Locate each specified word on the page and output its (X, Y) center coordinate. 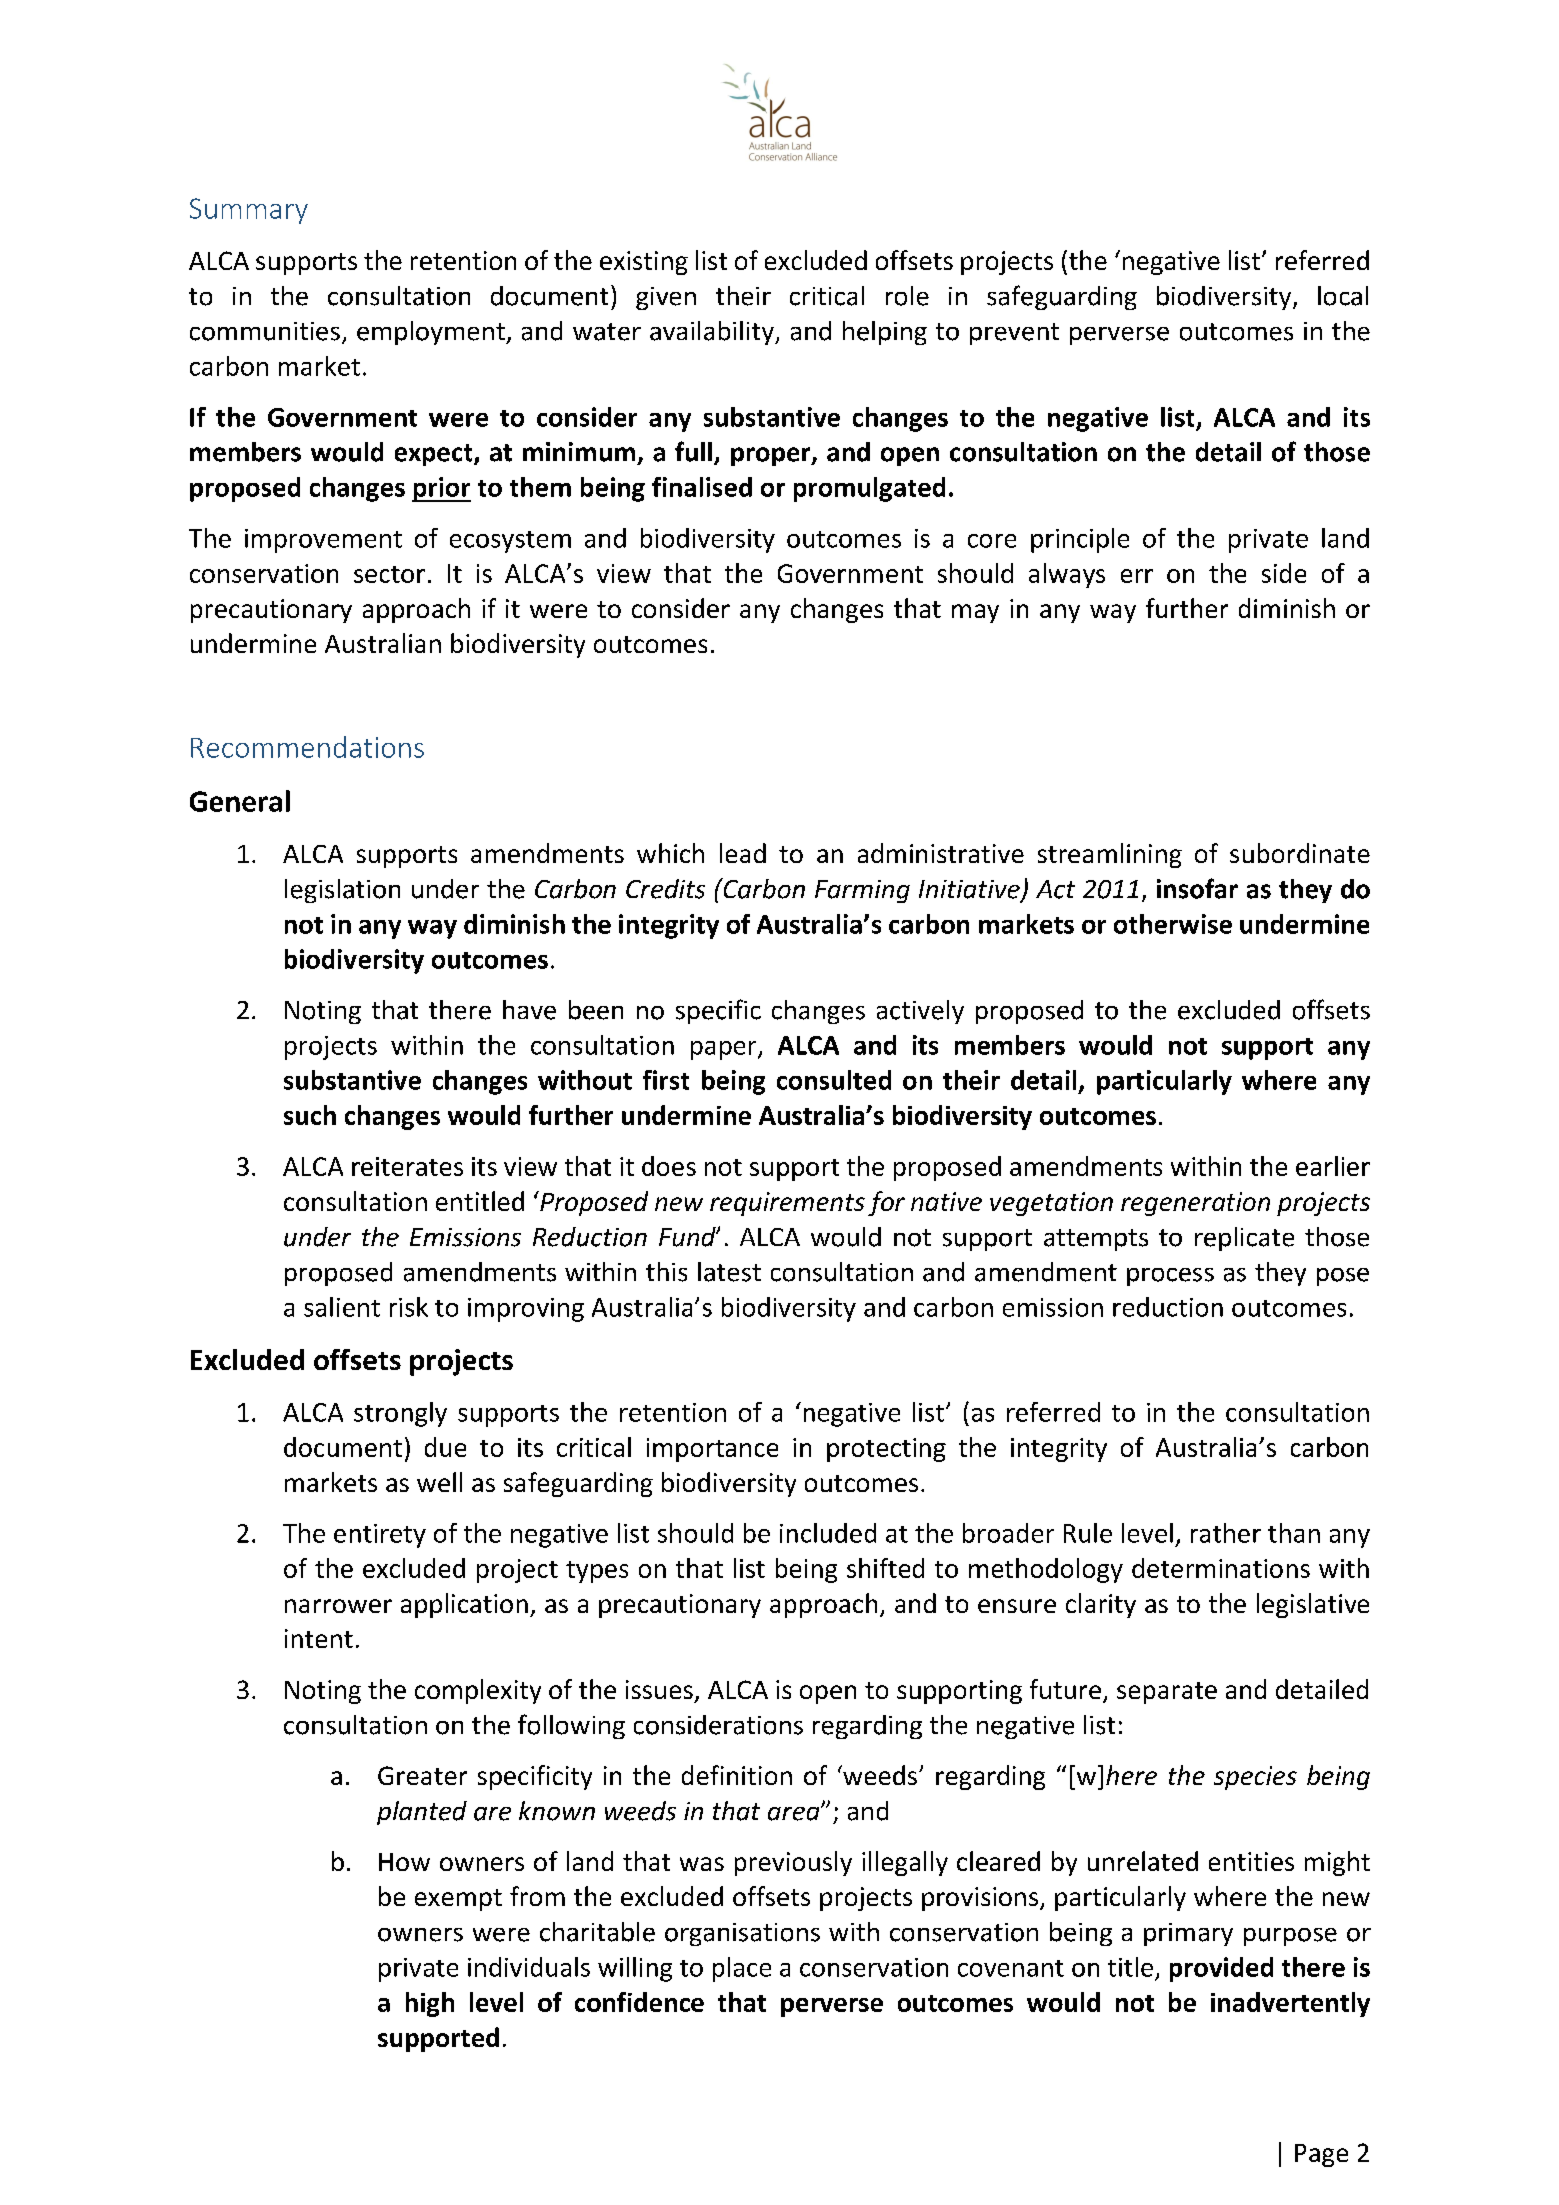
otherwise (1173, 924)
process (1170, 1277)
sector (389, 574)
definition (737, 1775)
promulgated (869, 489)
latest (729, 1272)
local (1343, 296)
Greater (422, 1775)
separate (1167, 1693)
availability (713, 333)
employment (432, 333)
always (1067, 575)
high (430, 2004)
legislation (342, 891)
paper (725, 1050)
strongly (400, 1414)
